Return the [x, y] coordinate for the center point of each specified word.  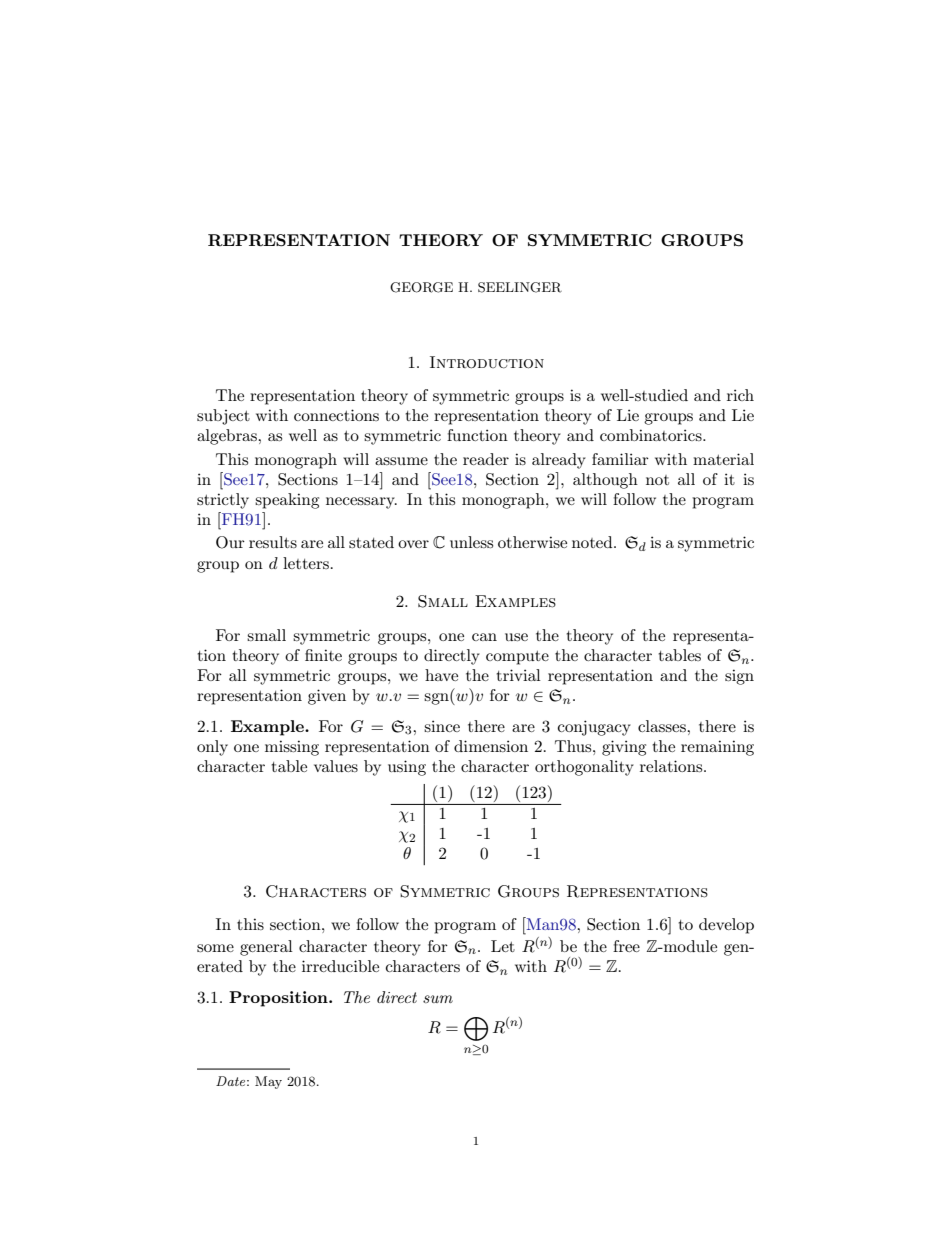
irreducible [340, 966]
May [268, 1082]
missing [292, 748]
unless [471, 542]
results [273, 542]
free [626, 946]
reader [486, 459]
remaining [717, 748]
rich [740, 395]
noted [593, 542]
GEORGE [421, 287]
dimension [491, 746]
